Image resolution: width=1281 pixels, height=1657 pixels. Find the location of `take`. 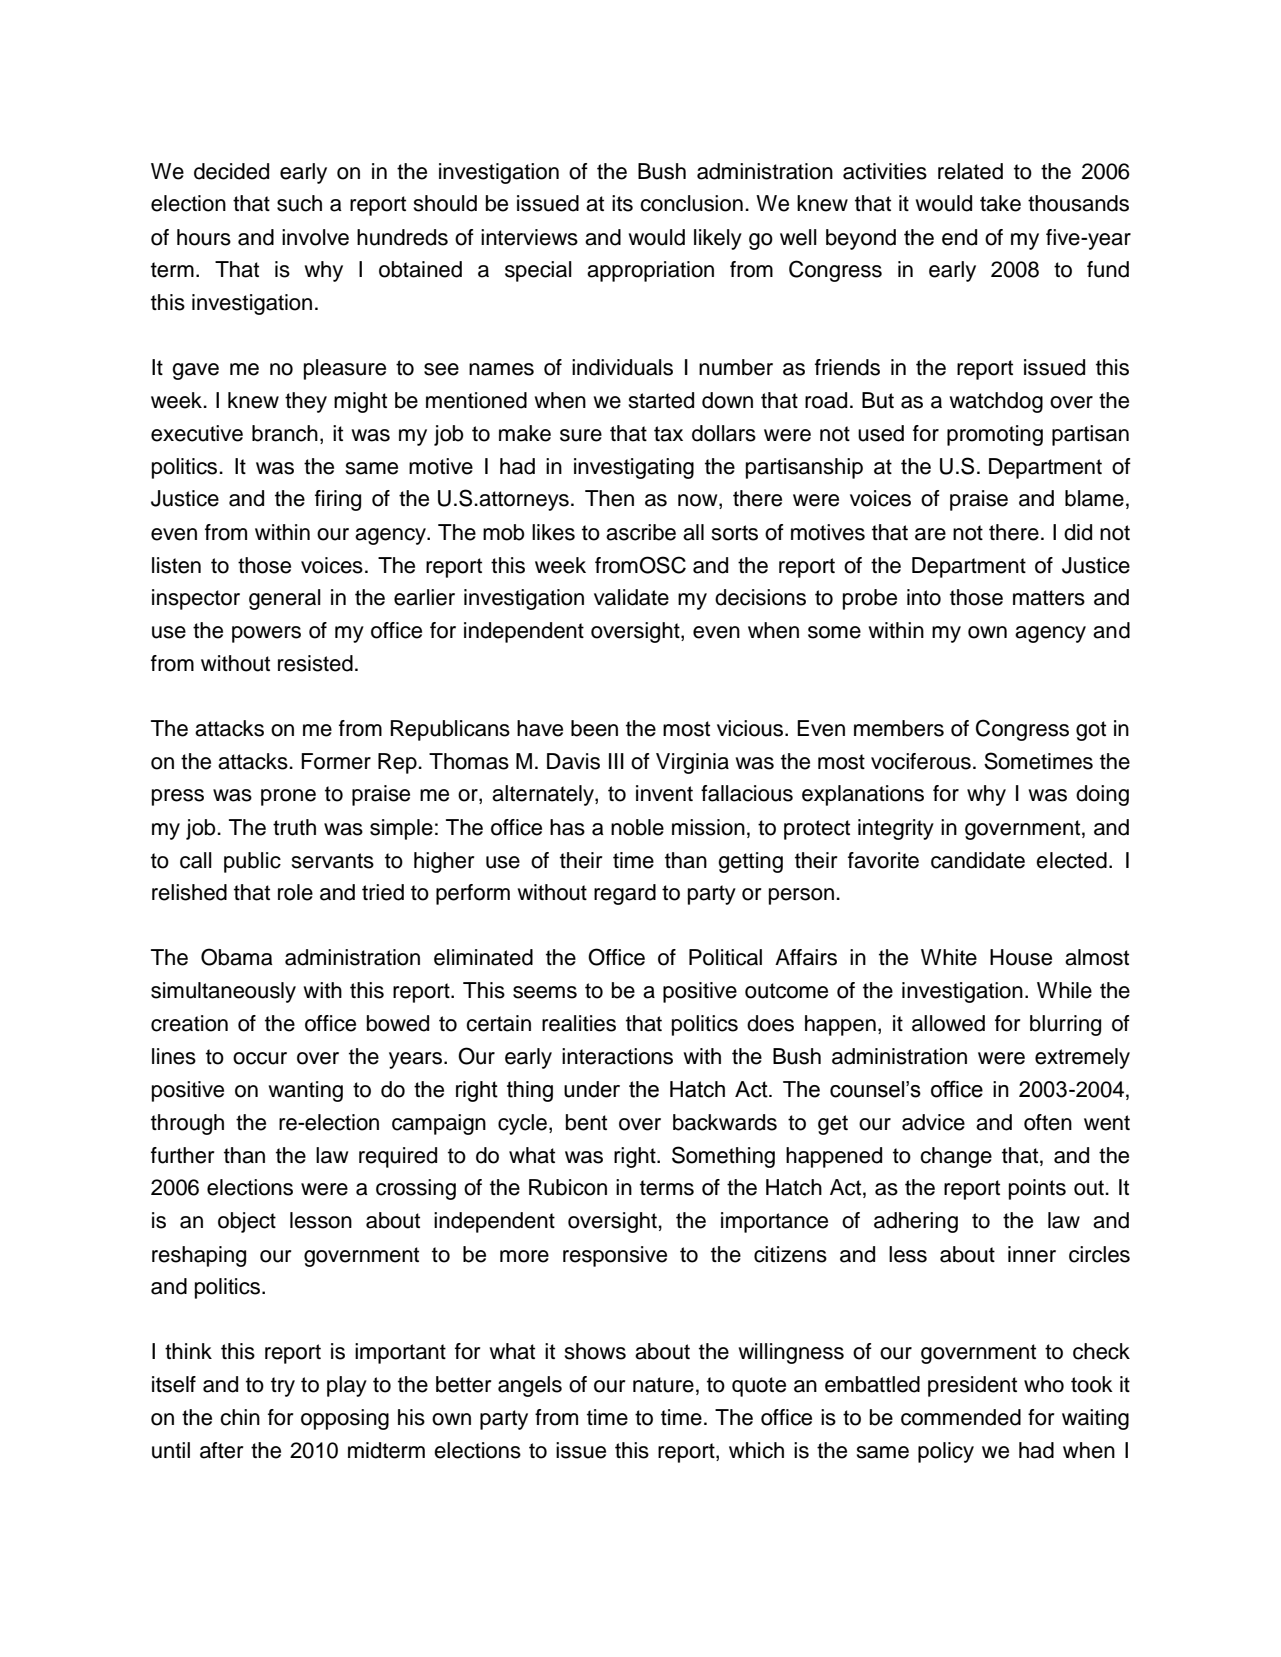

take is located at coordinates (1000, 203).
